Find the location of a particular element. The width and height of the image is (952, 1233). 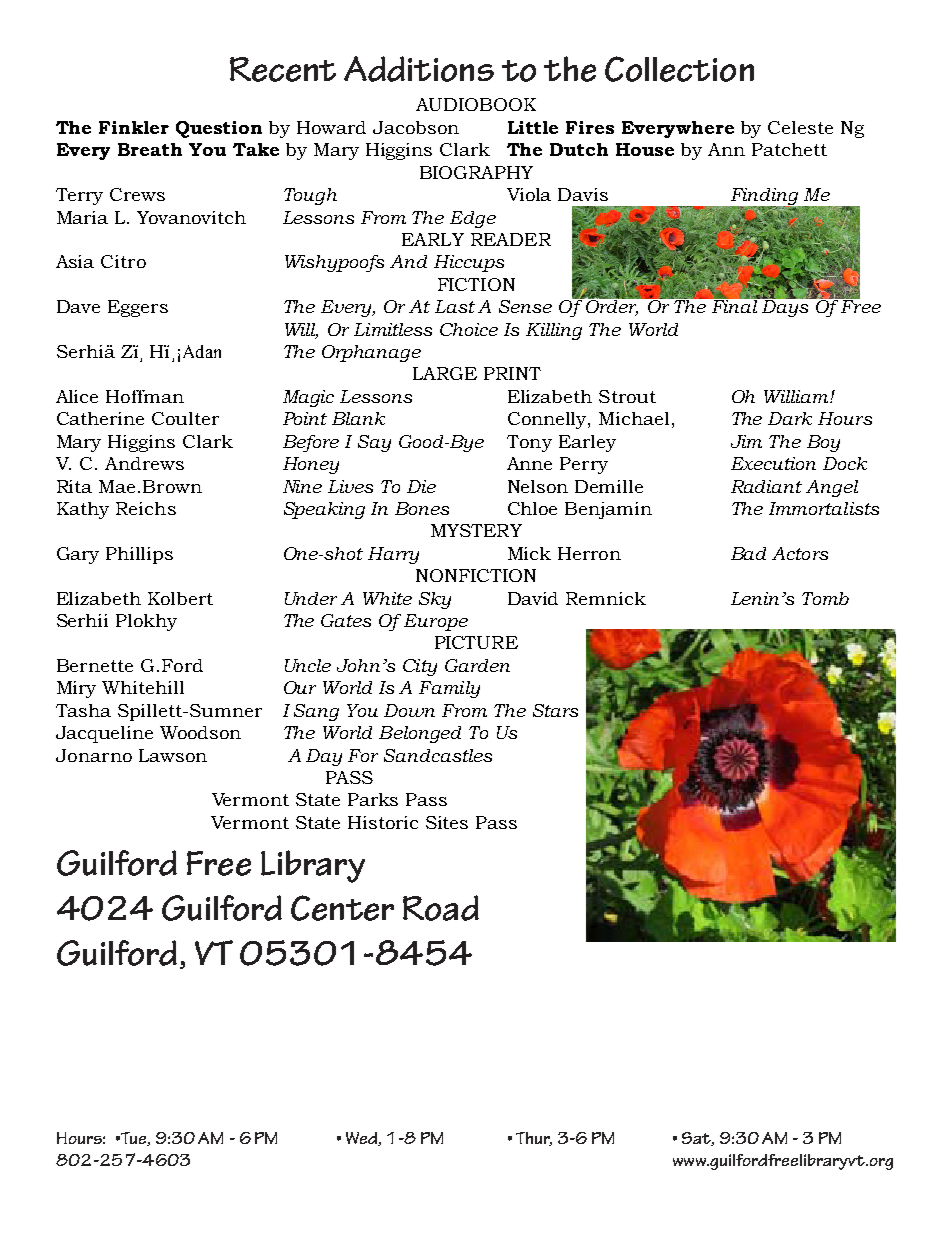

Wed is located at coordinates (362, 1139).
